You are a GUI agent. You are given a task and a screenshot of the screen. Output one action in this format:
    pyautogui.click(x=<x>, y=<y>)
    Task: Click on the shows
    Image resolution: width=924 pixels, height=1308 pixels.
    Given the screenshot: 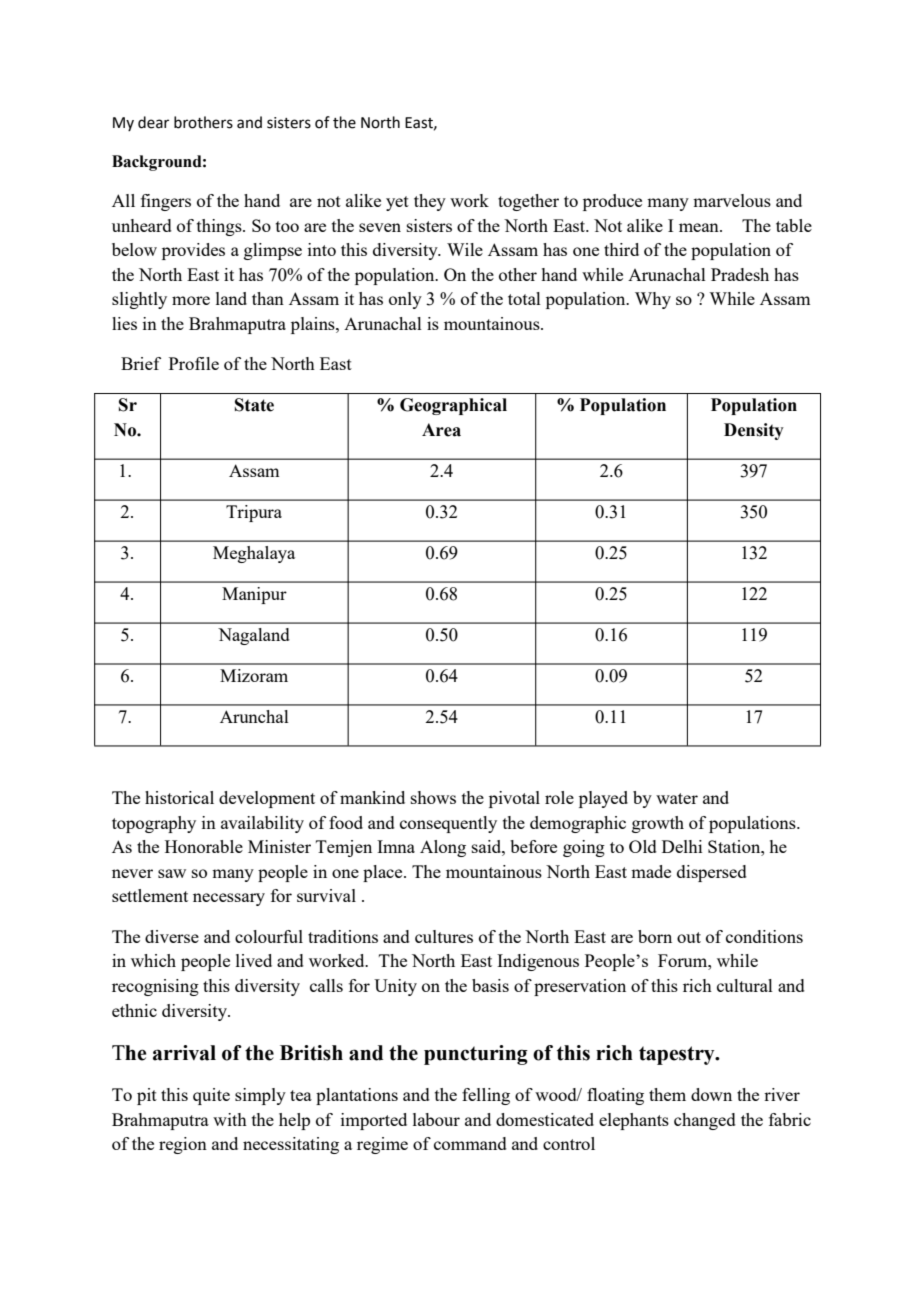 What is the action you would take?
    pyautogui.click(x=433, y=797)
